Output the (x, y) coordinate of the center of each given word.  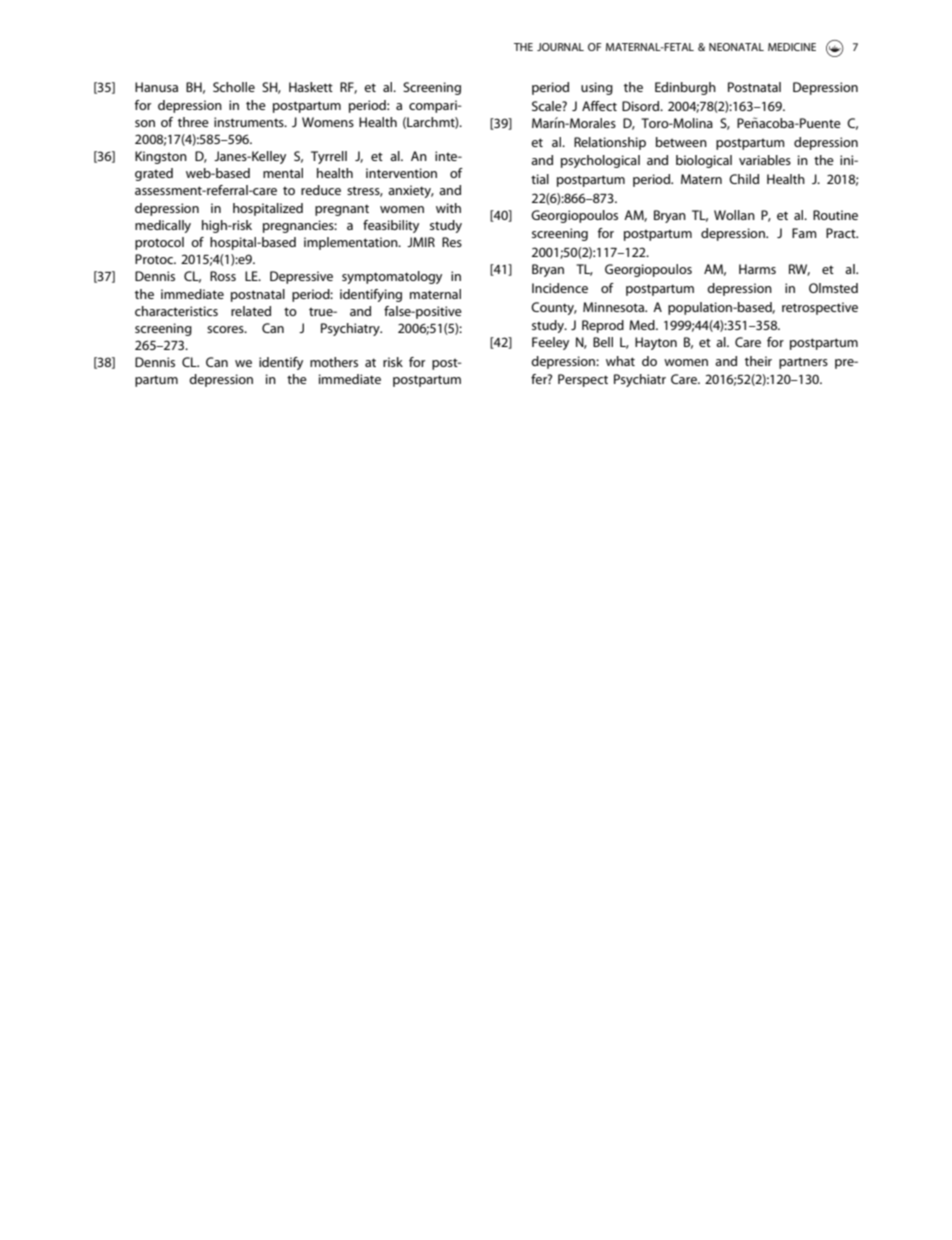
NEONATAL (736, 47)
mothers (334, 362)
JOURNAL (560, 47)
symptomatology (392, 277)
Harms (757, 269)
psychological (600, 161)
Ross (223, 276)
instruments (250, 122)
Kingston (161, 157)
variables (765, 160)
